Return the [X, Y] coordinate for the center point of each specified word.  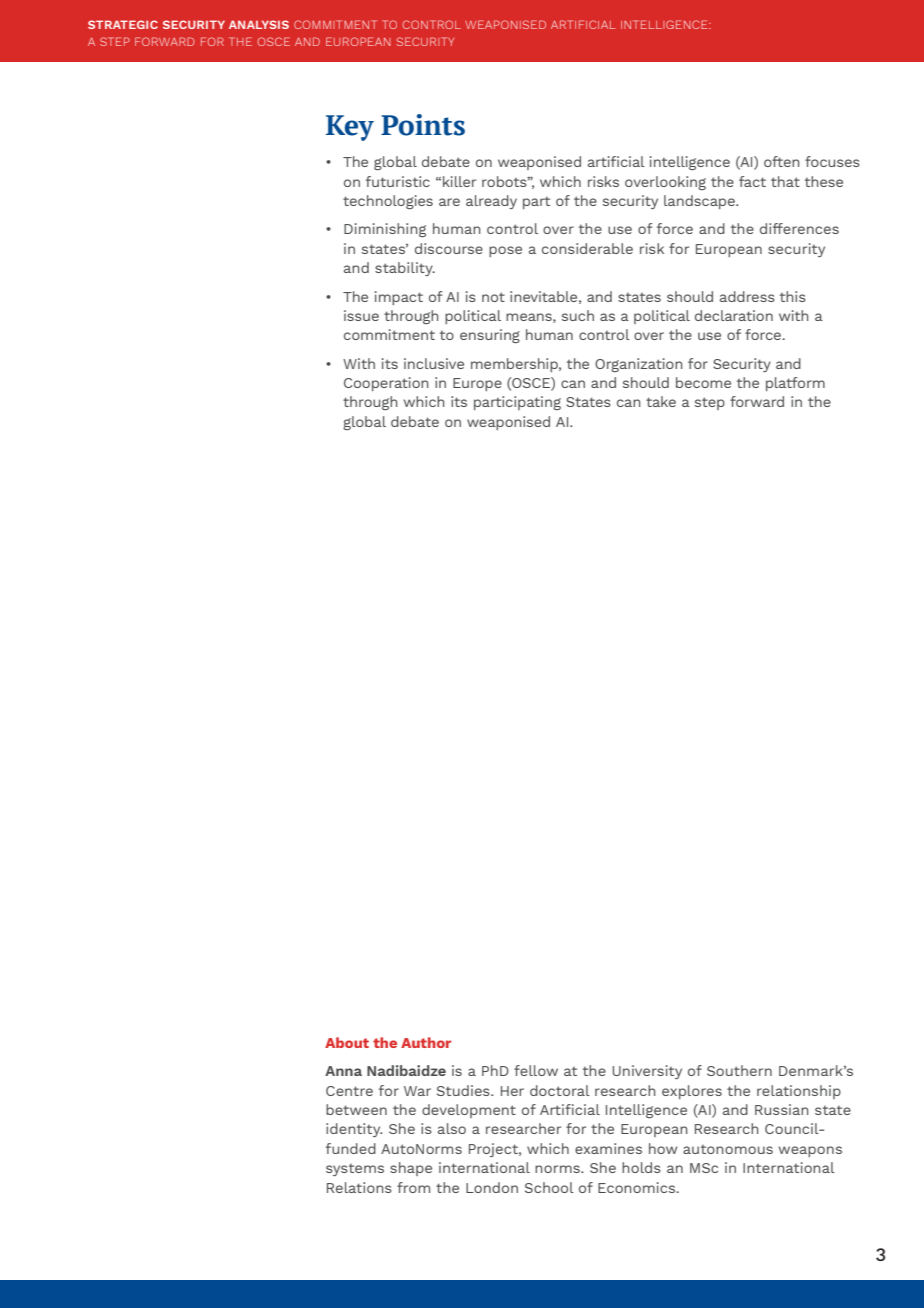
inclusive [434, 363]
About [347, 1042]
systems [355, 1170]
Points [423, 125]
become [703, 382]
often [782, 161]
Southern [739, 1070]
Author [426, 1042]
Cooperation [386, 384]
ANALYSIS [259, 24]
